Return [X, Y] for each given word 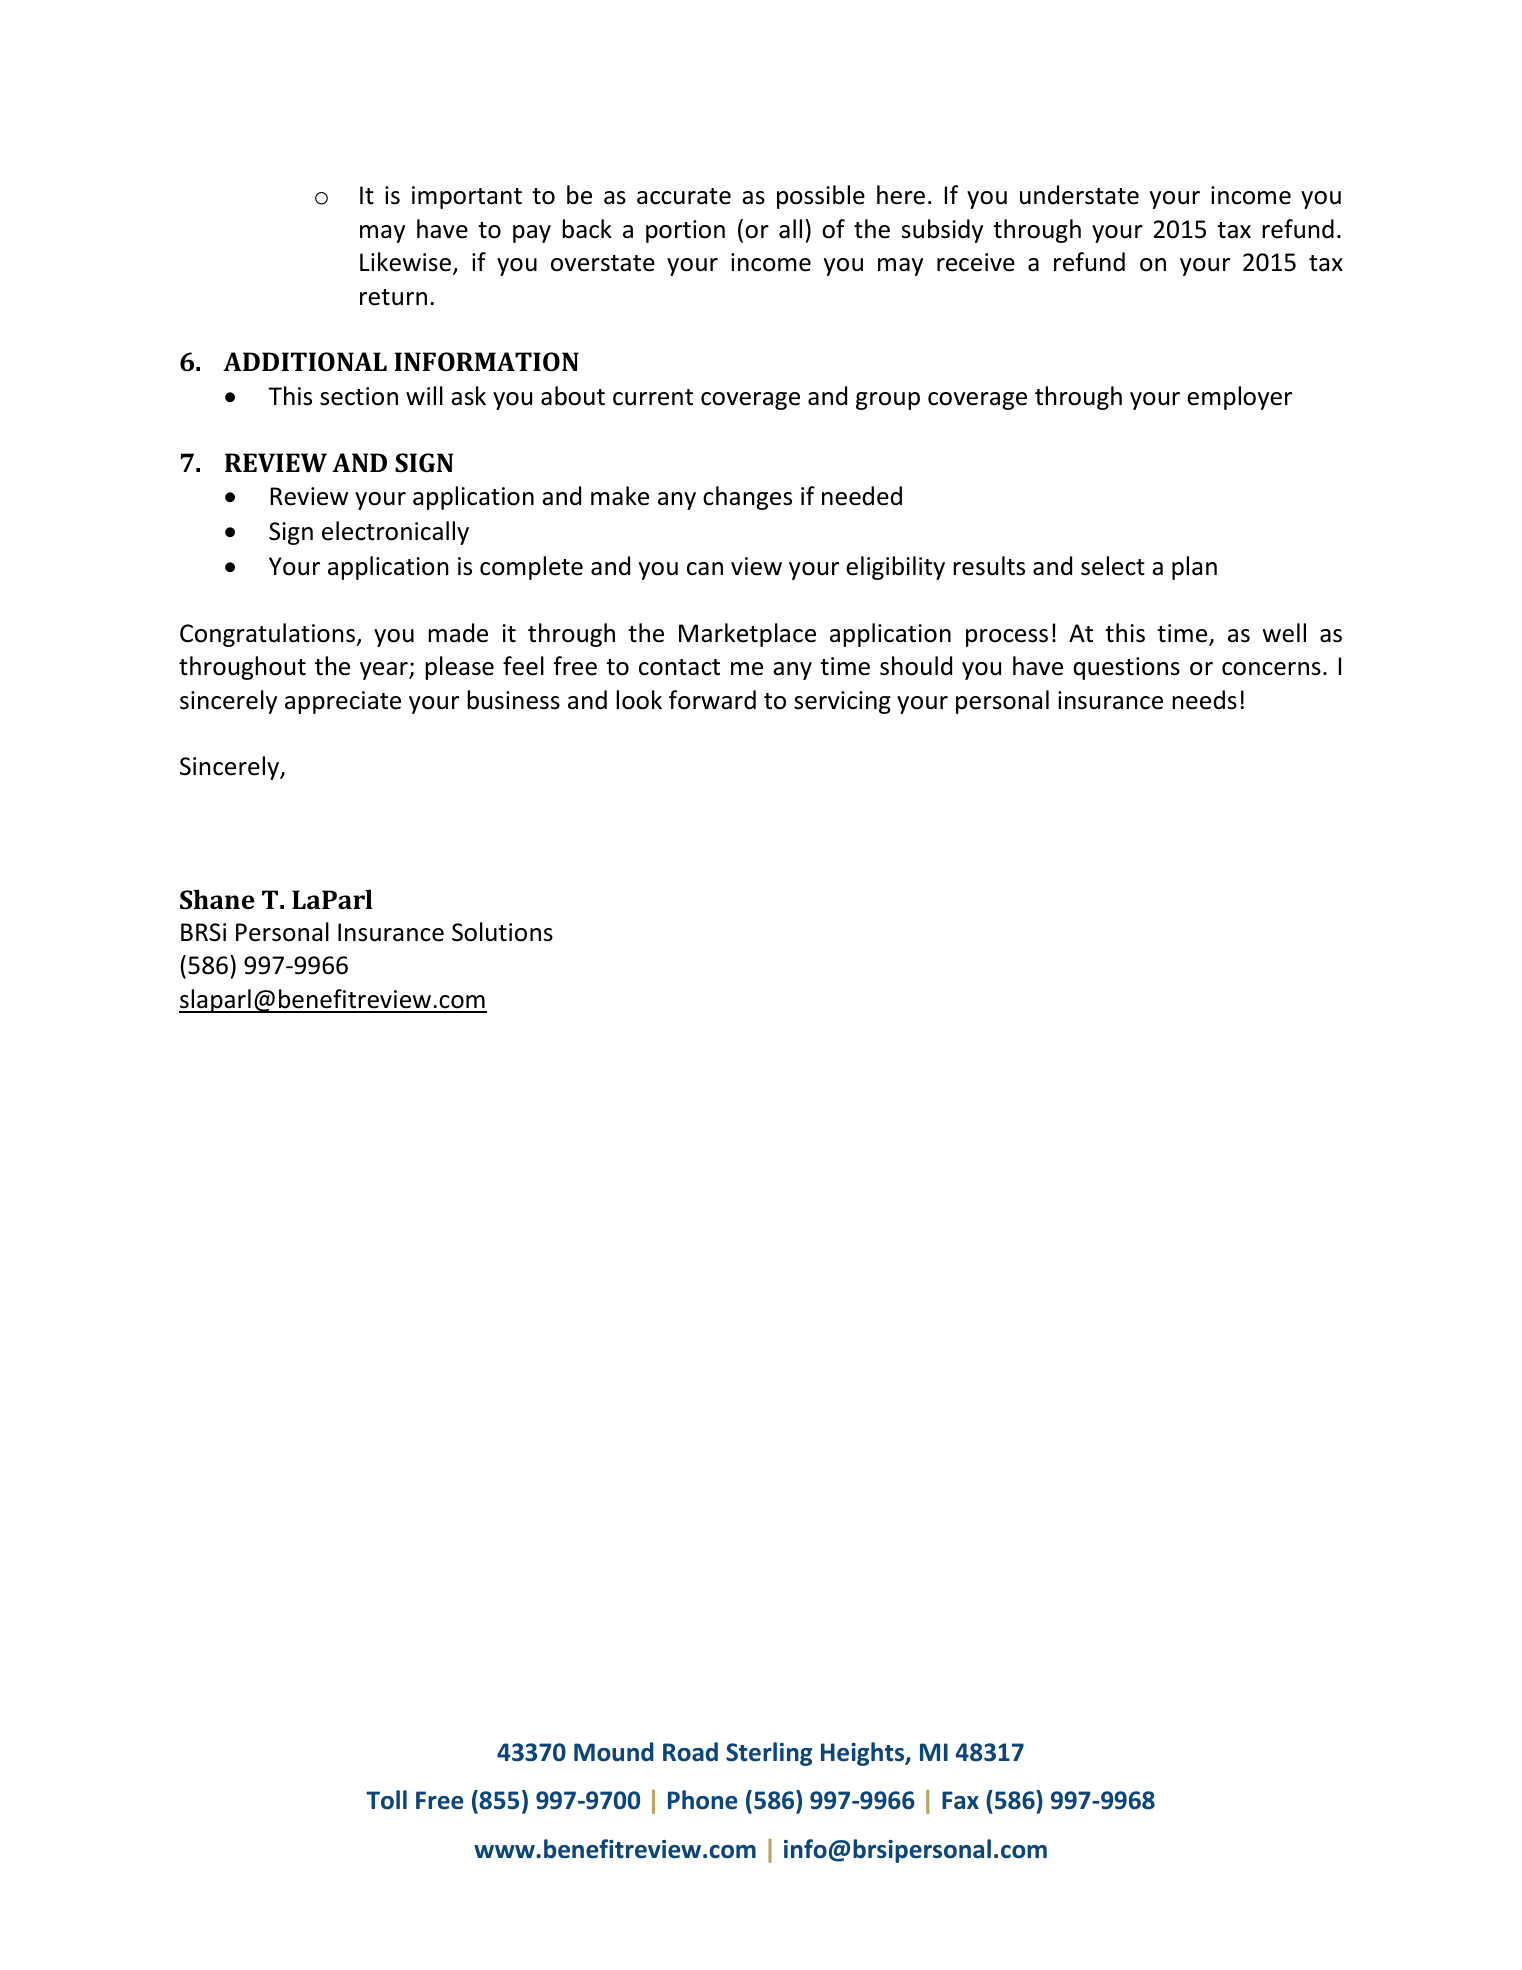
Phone [702, 1800]
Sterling [769, 1754]
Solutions [502, 932]
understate [1079, 195]
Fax [960, 1800]
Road [690, 1752]
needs [1204, 700]
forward [712, 700]
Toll [386, 1800]
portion [685, 231]
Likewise [407, 263]
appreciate [343, 702]
